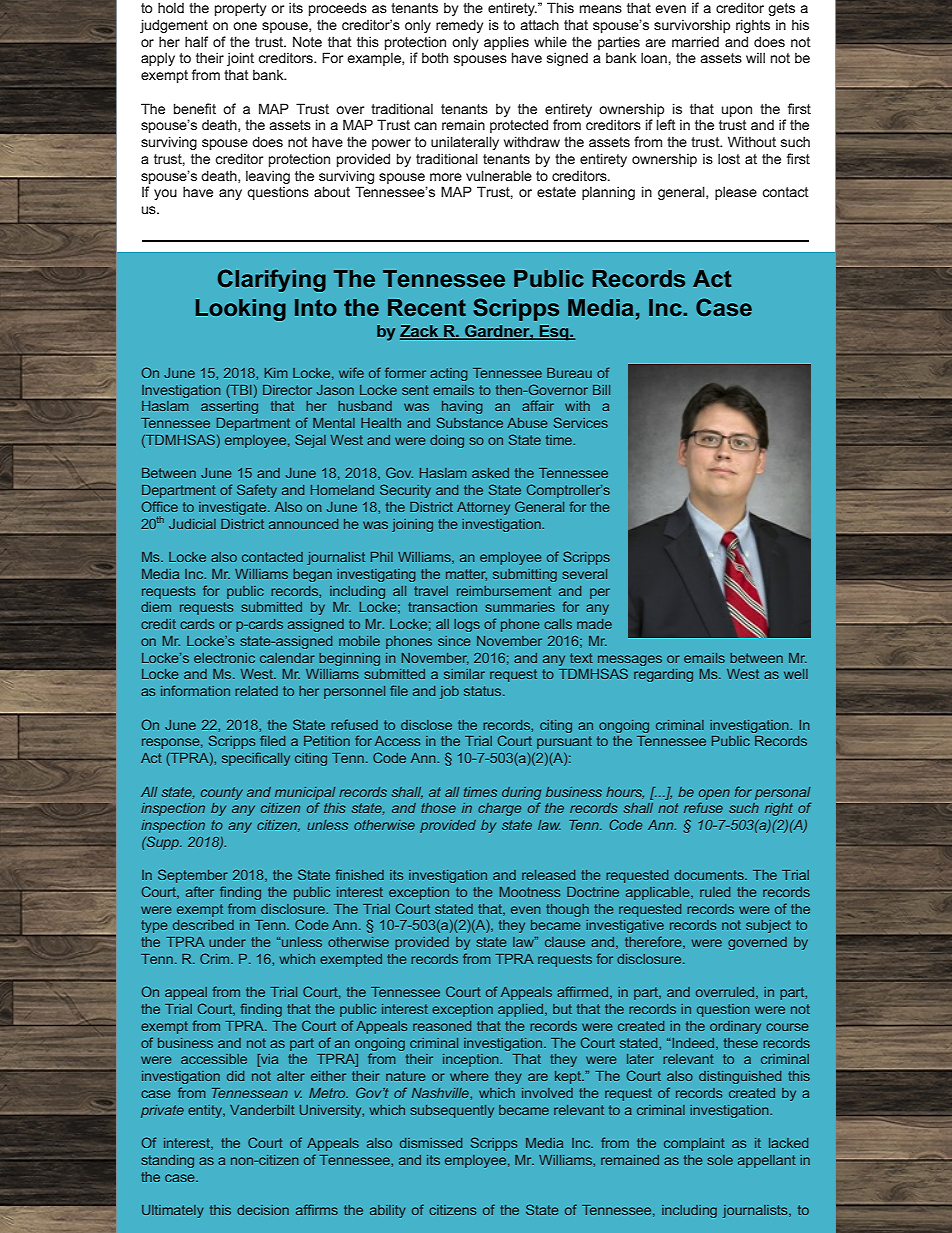 The image size is (952, 1233). What do you see at coordinates (459, 26) in the page?
I see `remedy` at bounding box center [459, 26].
